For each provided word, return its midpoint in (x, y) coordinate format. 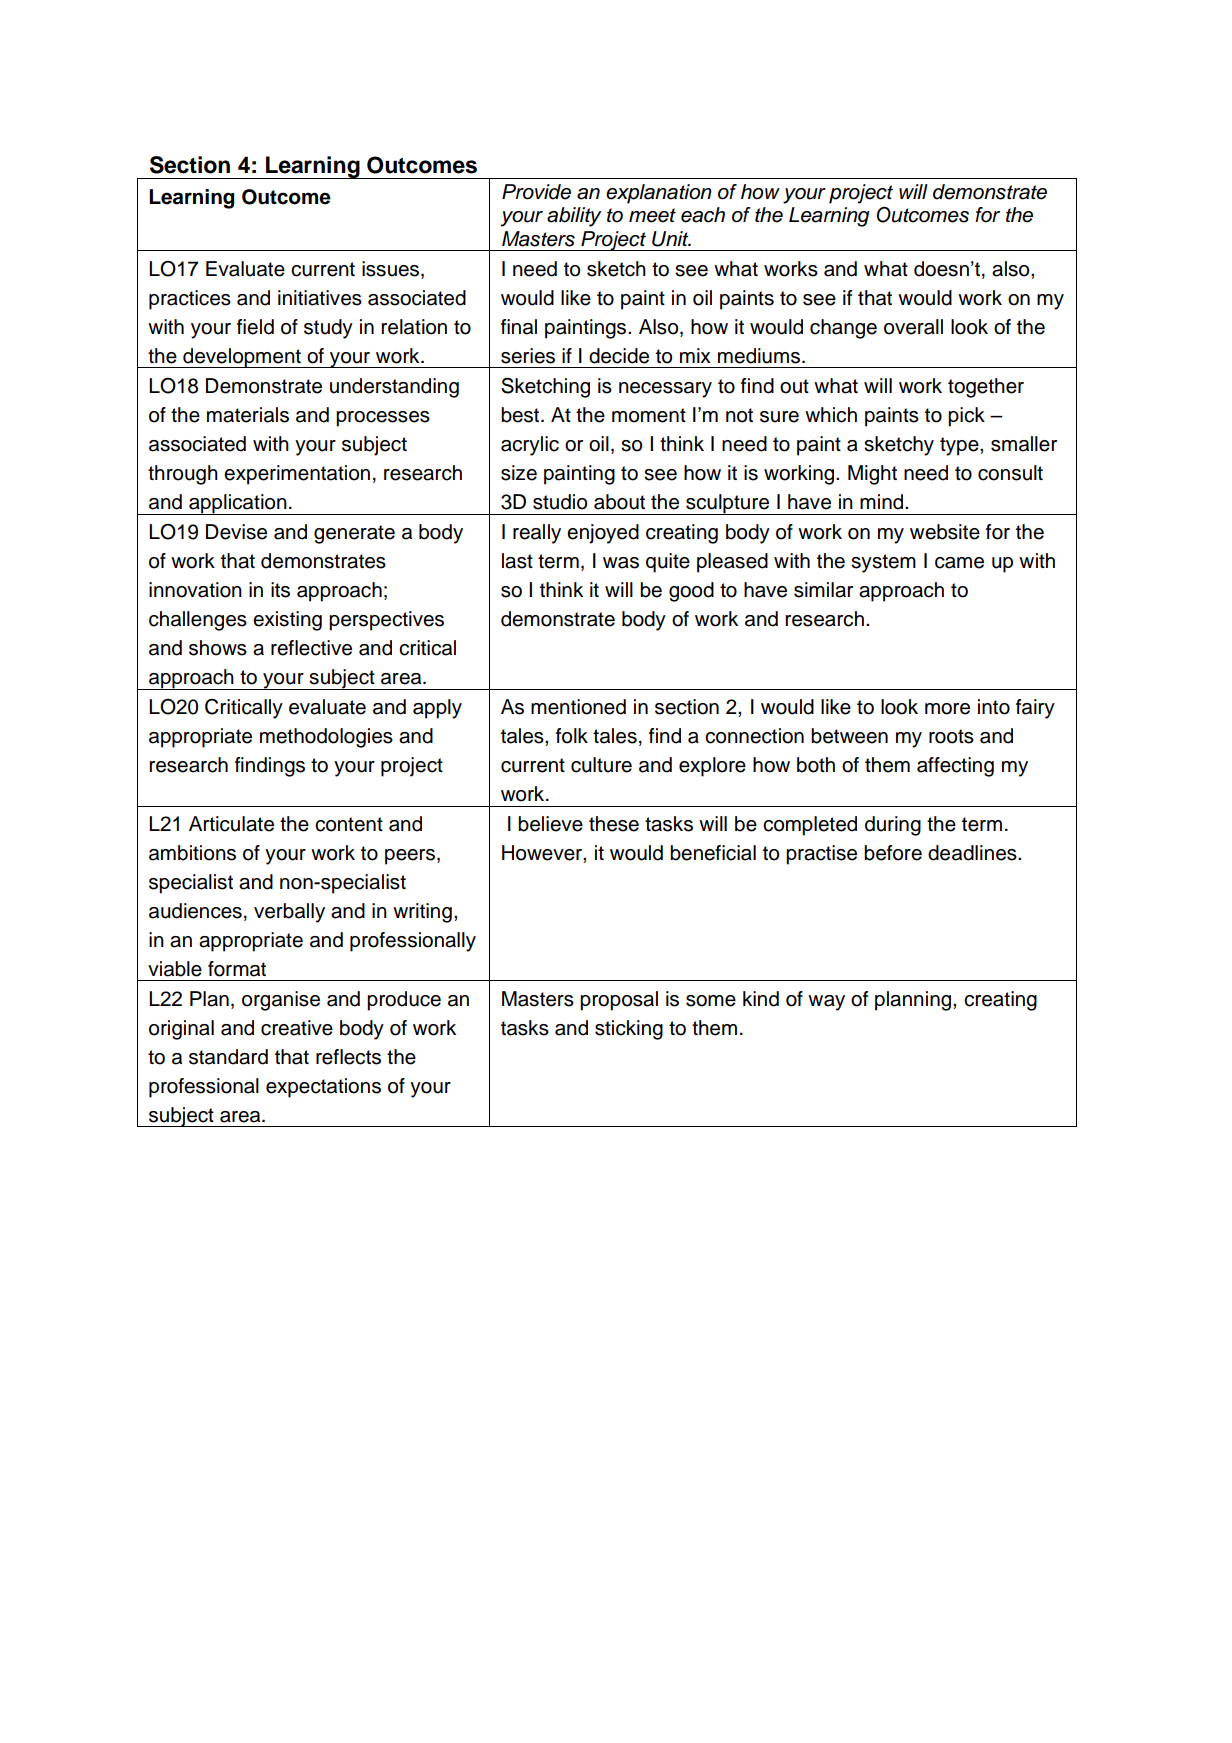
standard (228, 1057)
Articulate (231, 824)
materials (248, 415)
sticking (629, 1030)
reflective (311, 648)
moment (649, 415)
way (826, 1003)
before (893, 853)
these (614, 824)
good (691, 592)
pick (966, 417)
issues (392, 270)
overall (913, 327)
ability (574, 217)
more (947, 709)
